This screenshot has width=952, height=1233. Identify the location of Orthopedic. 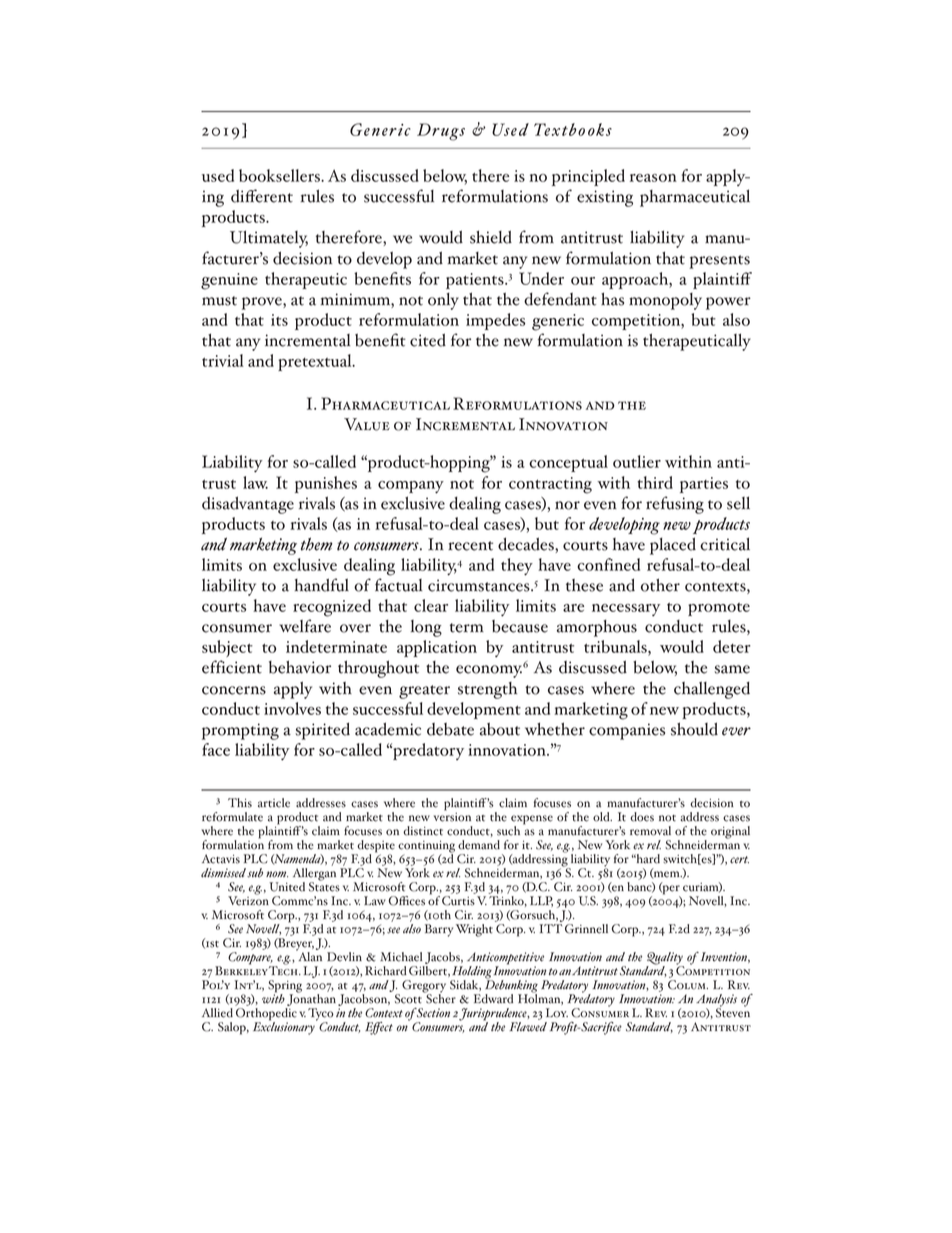
(266, 1015).
